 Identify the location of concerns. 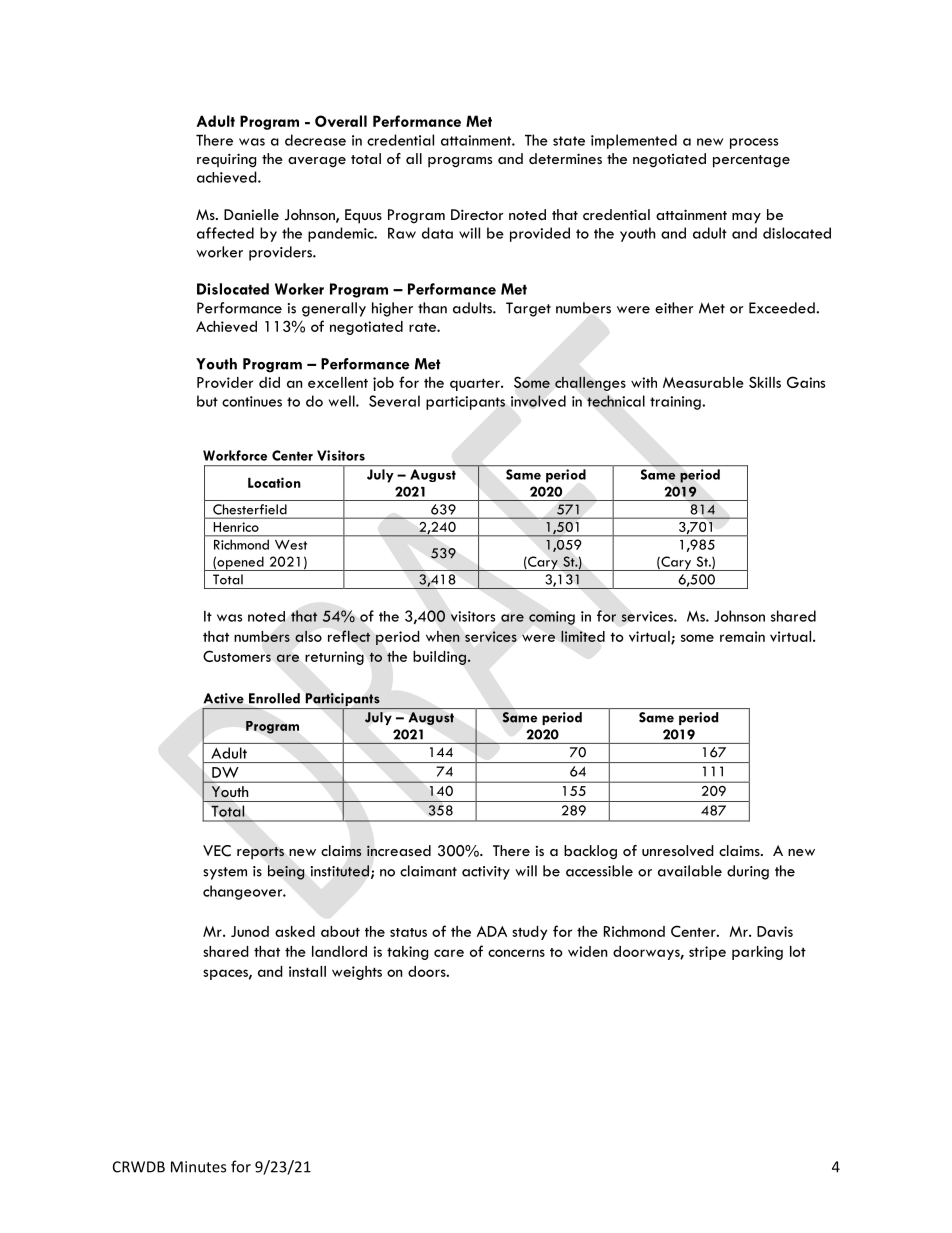
(516, 953).
